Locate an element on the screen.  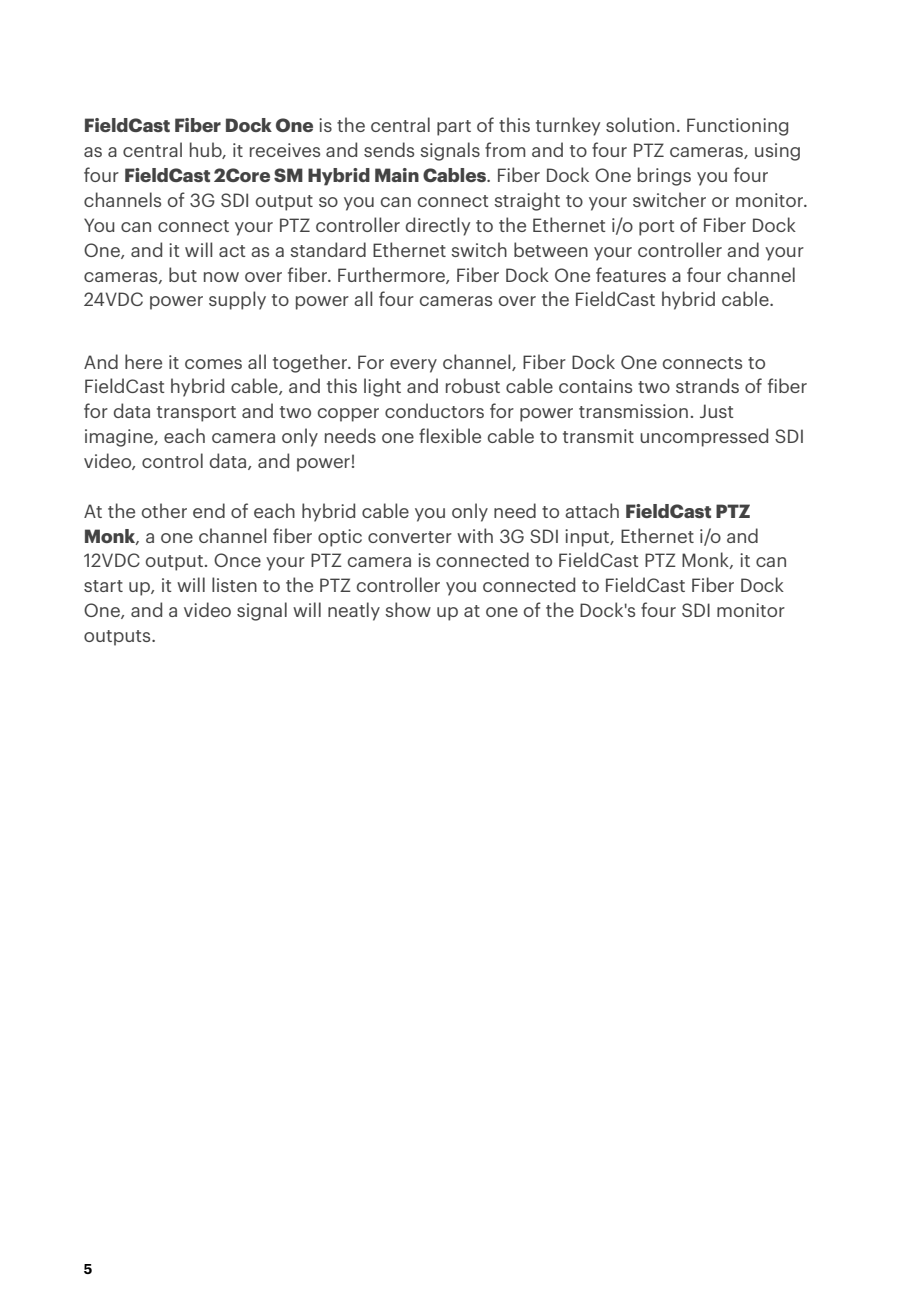
features is located at coordinates (631, 274).
